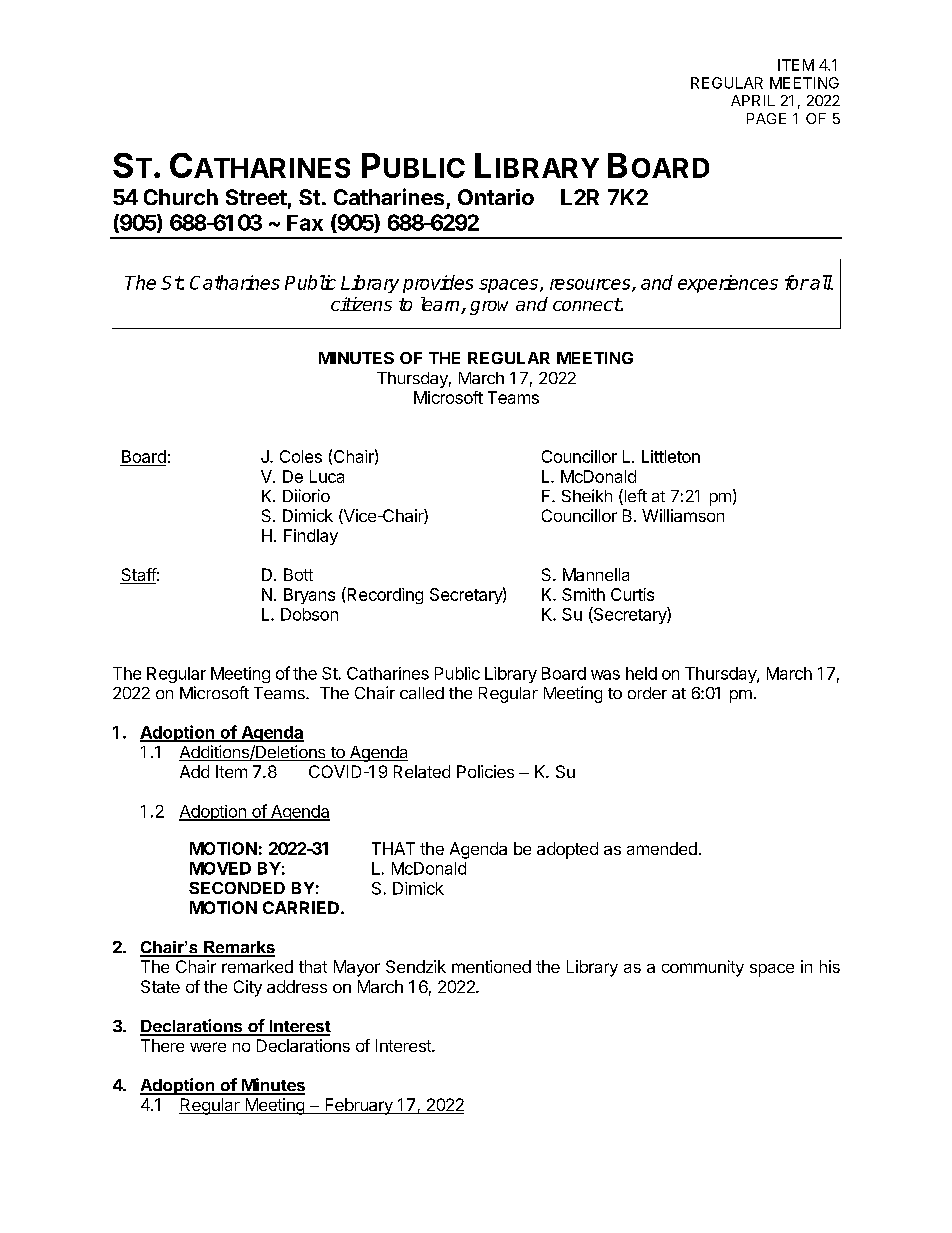 This page has height=1233, width=952. Describe the element at coordinates (766, 118) in the page. I see `PAGE` at that location.
